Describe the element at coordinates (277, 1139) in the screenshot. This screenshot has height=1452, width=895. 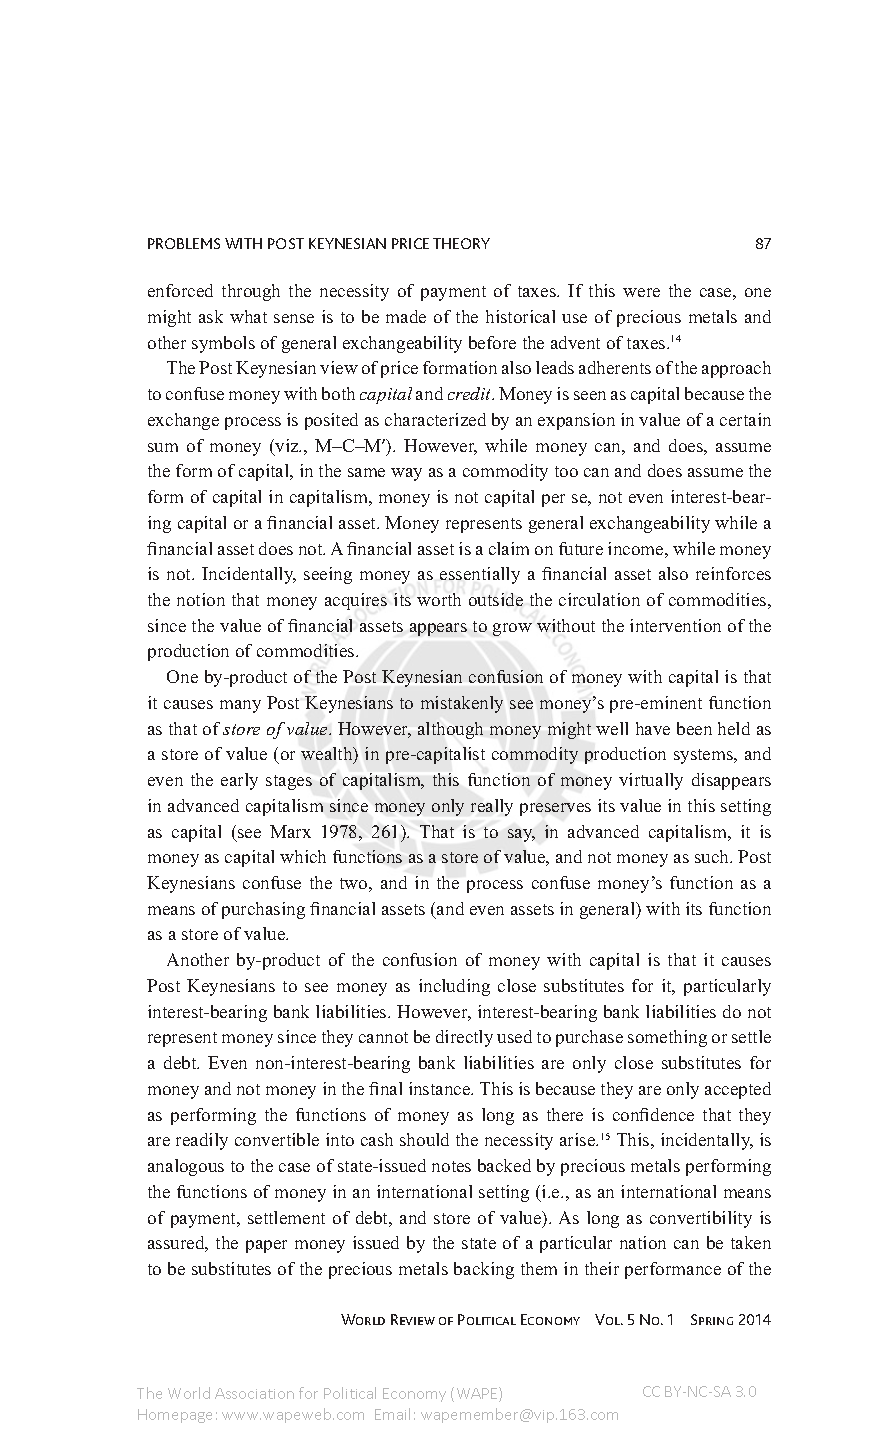
I see `convertible` at that location.
